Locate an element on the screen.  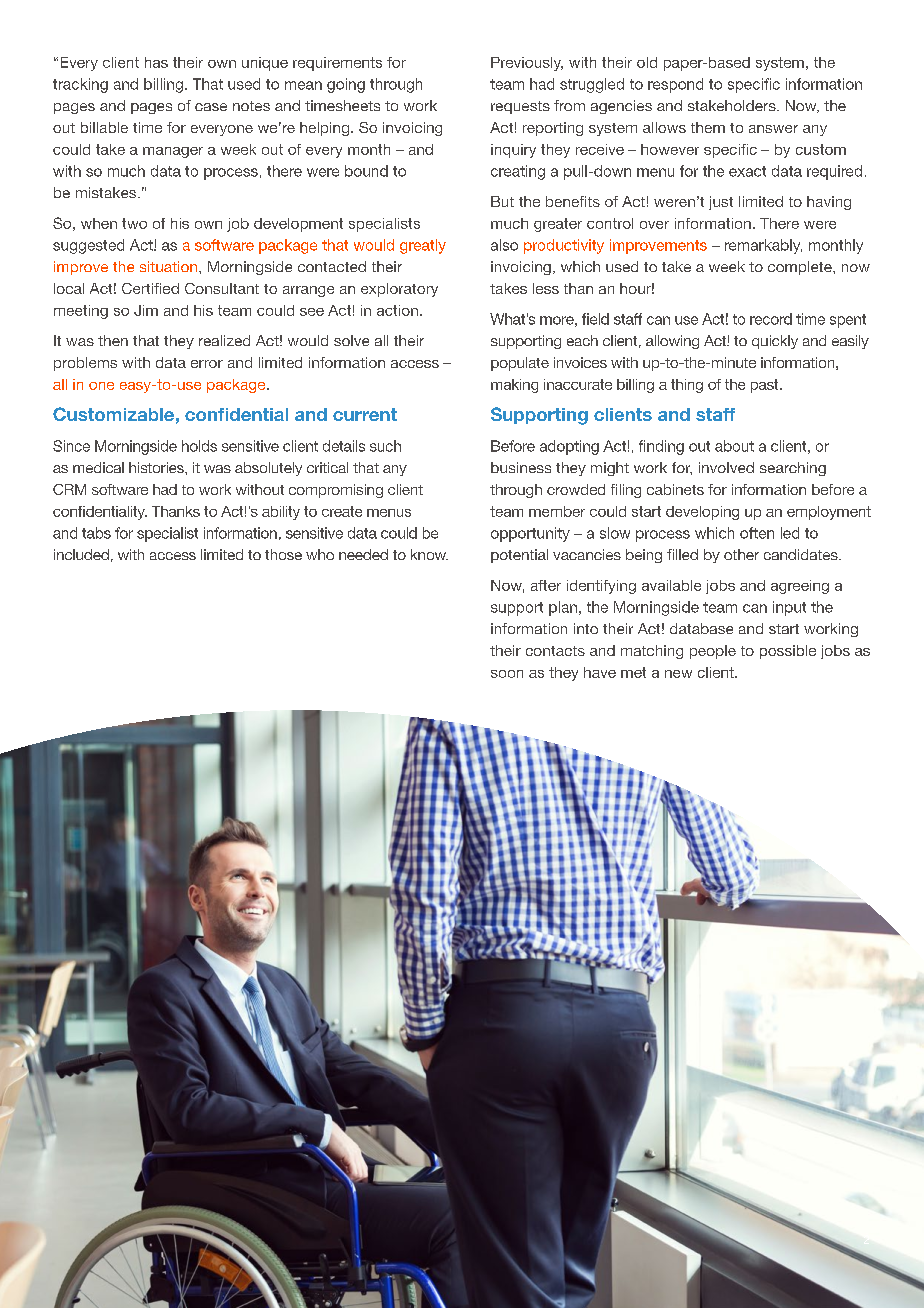
error is located at coordinates (207, 364).
